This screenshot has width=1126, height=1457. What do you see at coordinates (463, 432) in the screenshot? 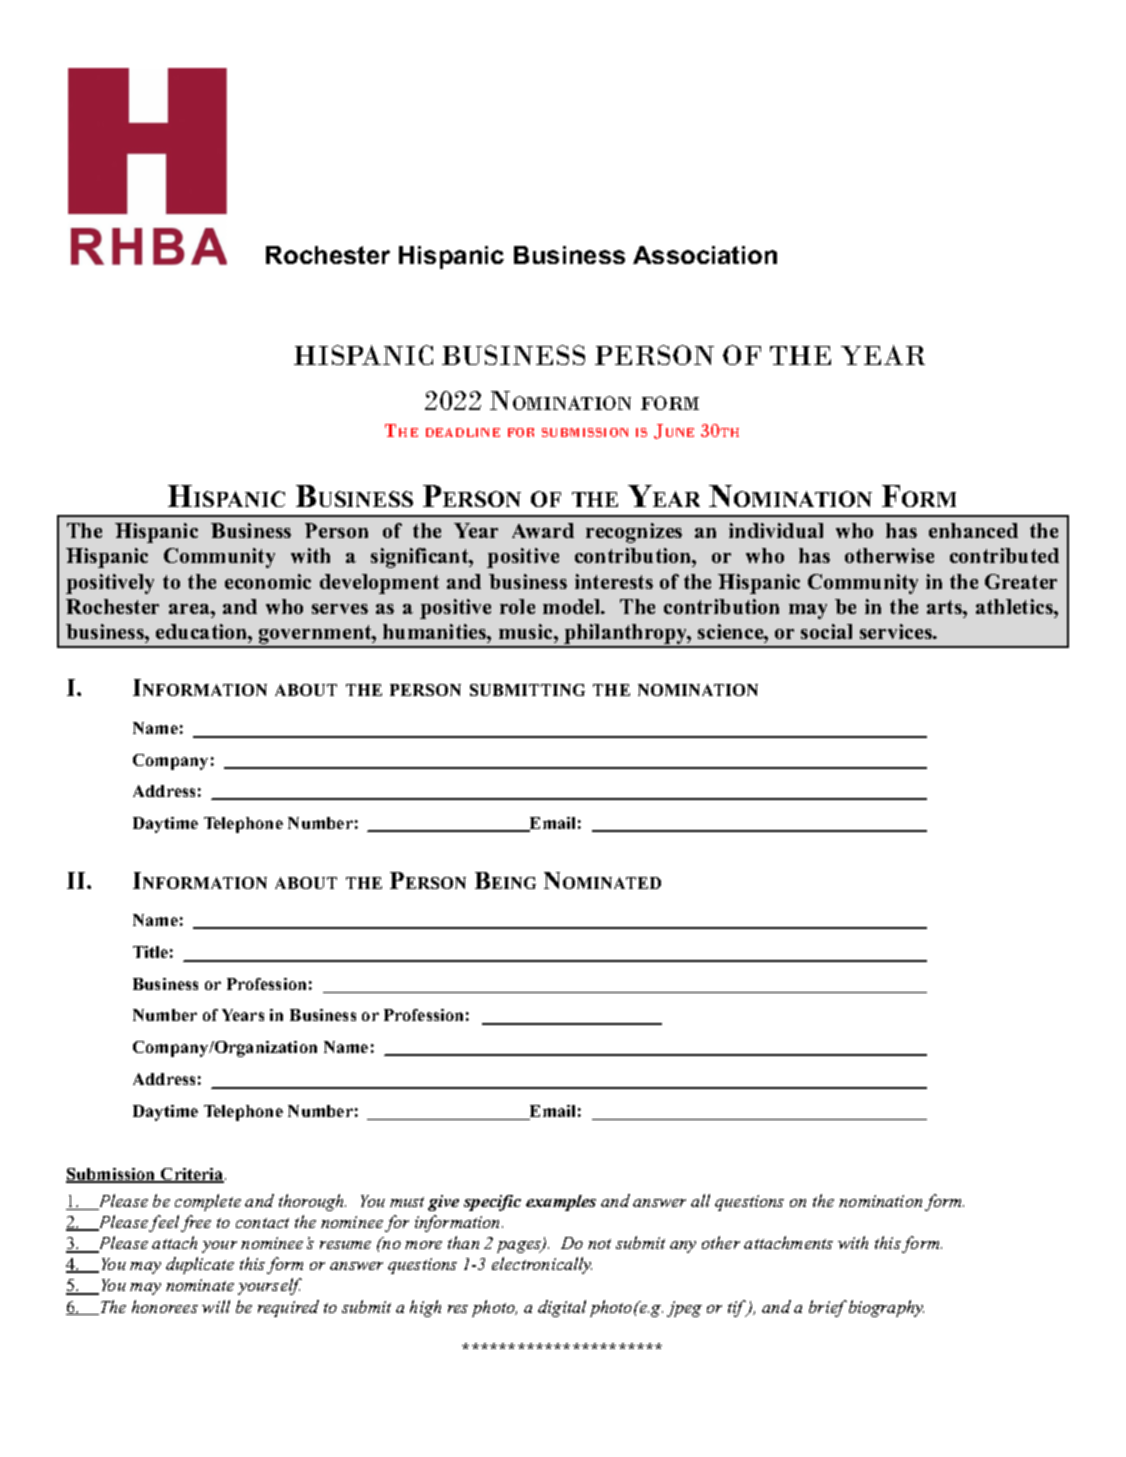
I see `DEADLINE` at bounding box center [463, 432].
